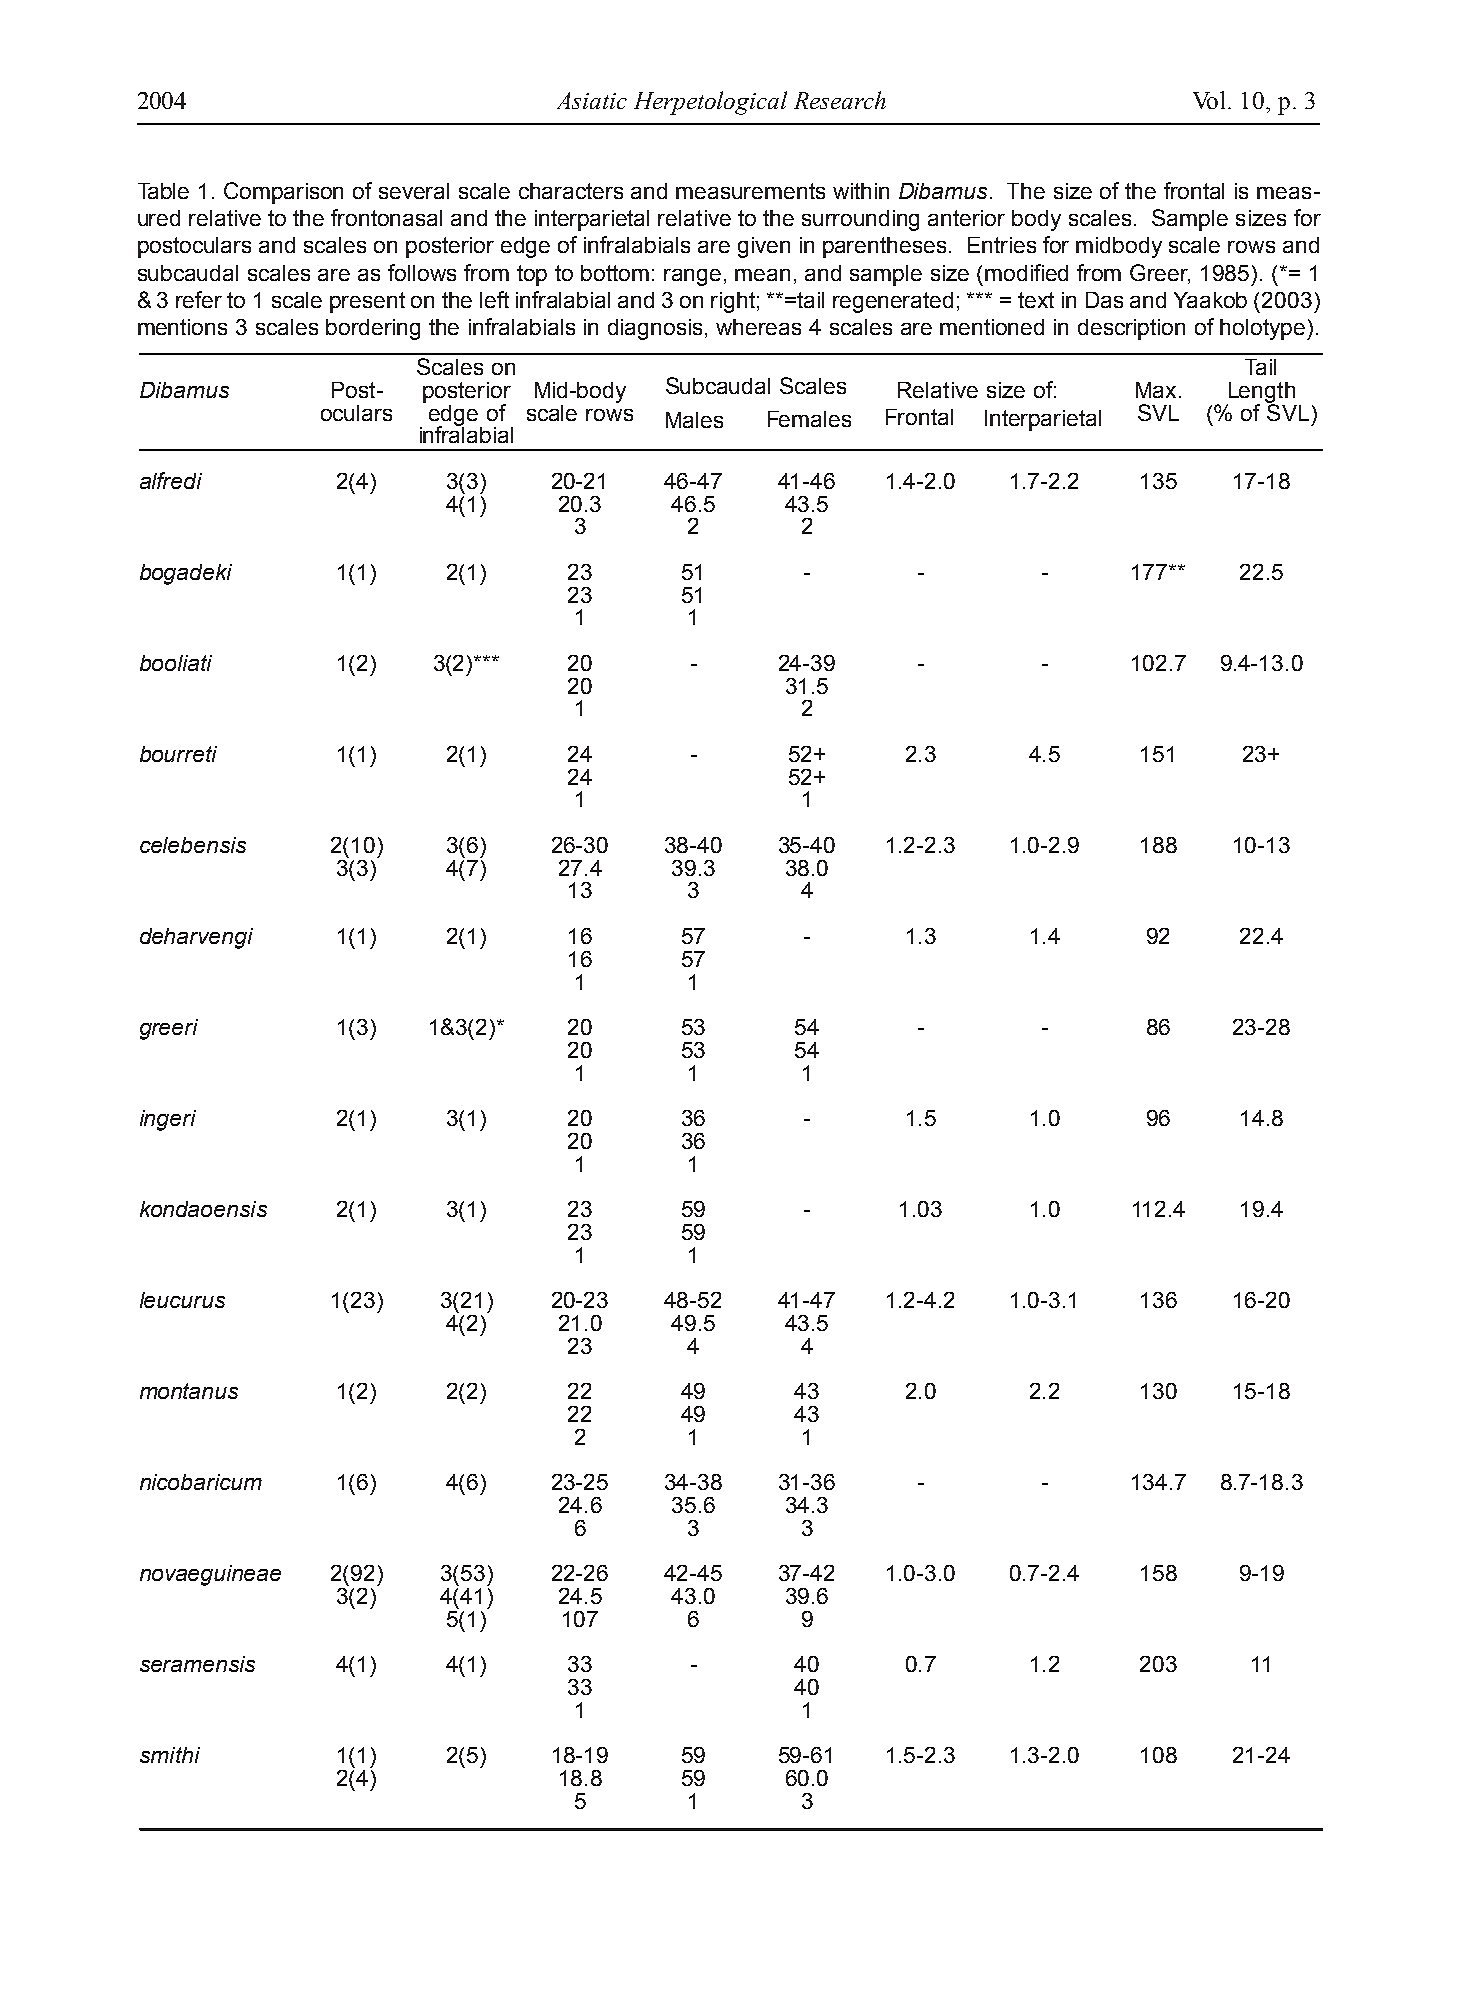 The height and width of the image is (2003, 1457). Describe the element at coordinates (1131, 329) in the image. I see `description` at that location.
